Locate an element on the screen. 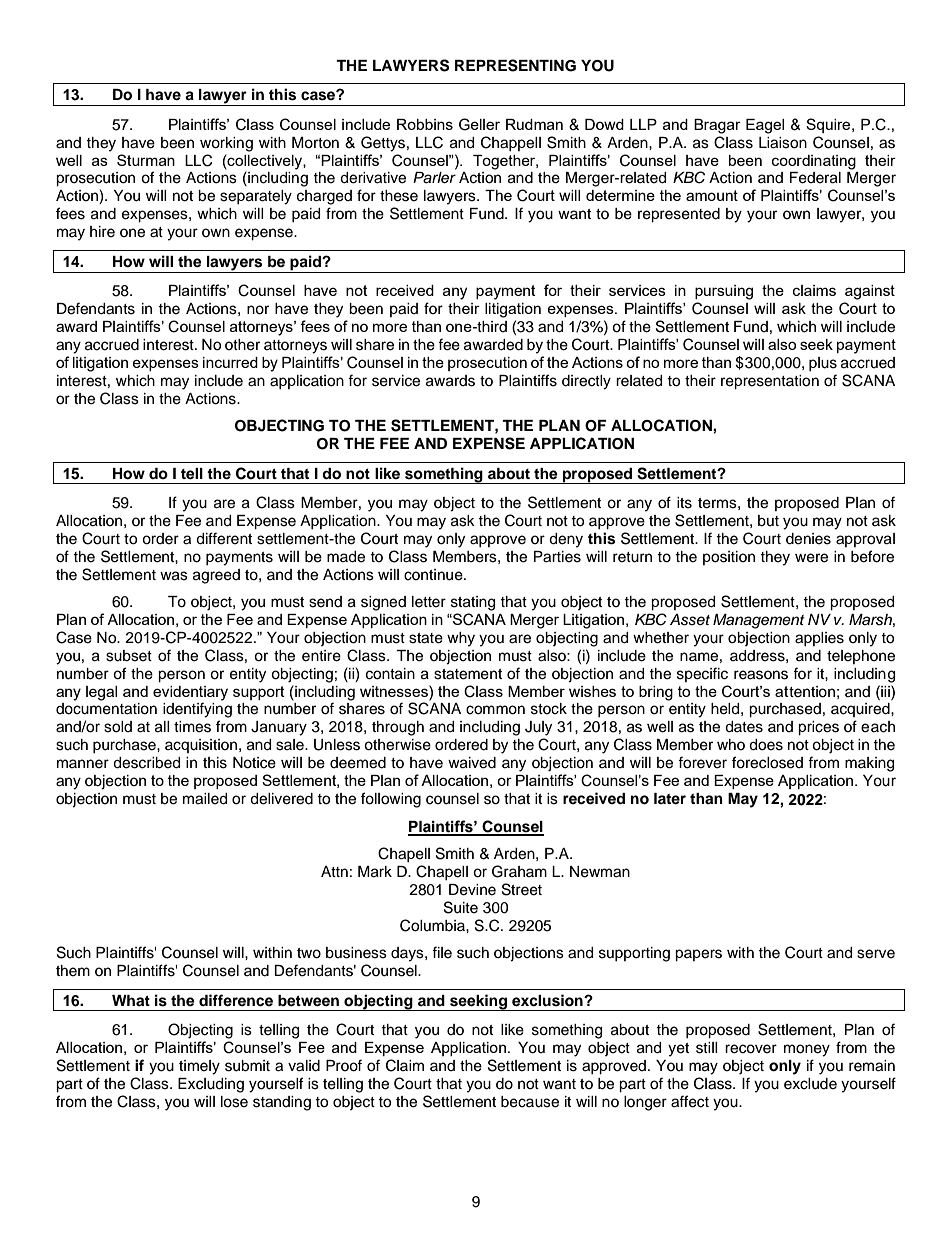 Image resolution: width=952 pixels, height=1233 pixels. timely is located at coordinates (199, 1067).
